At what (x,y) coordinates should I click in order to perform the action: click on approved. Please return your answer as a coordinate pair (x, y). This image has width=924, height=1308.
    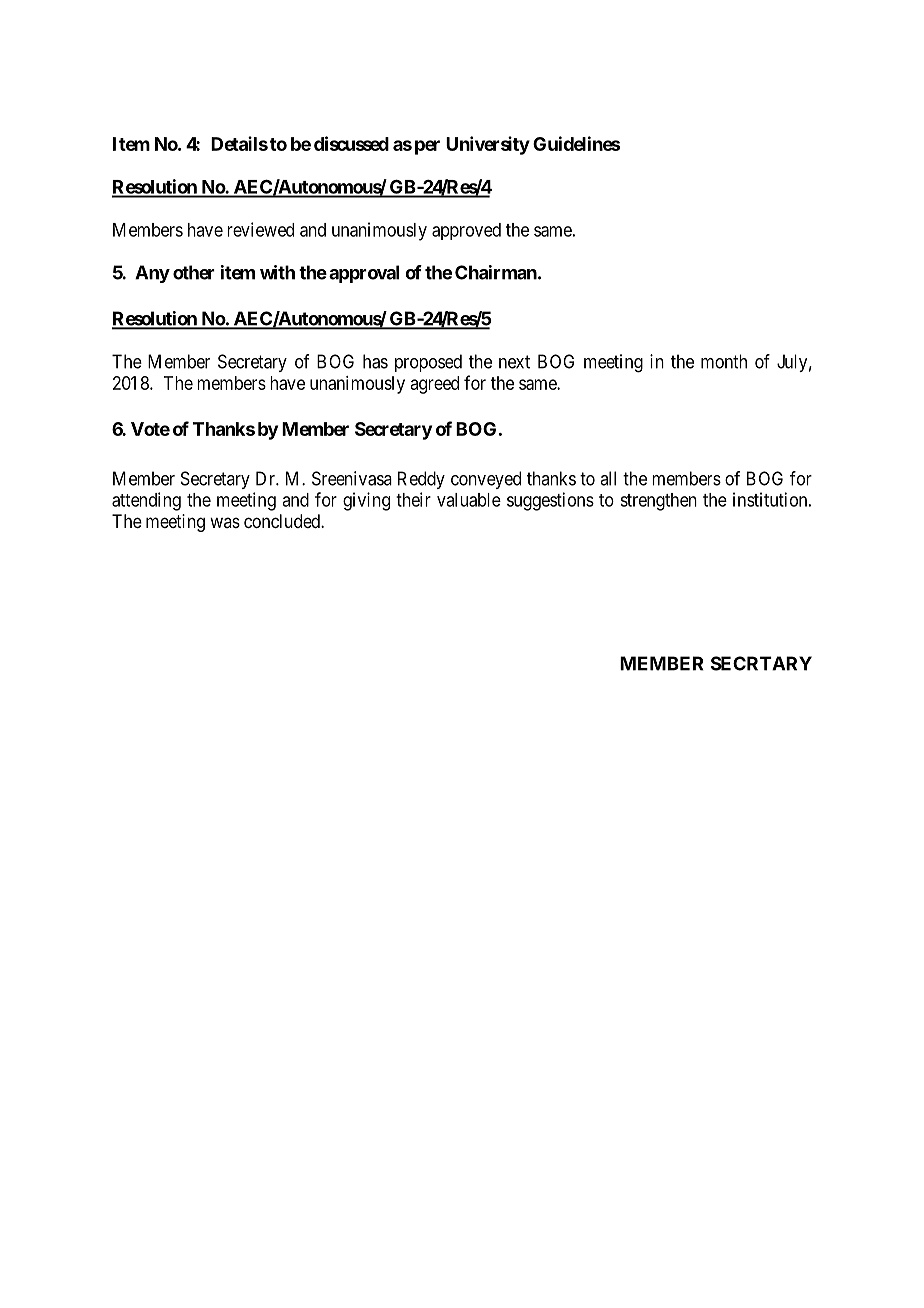
    Looking at the image, I should click on (466, 231).
